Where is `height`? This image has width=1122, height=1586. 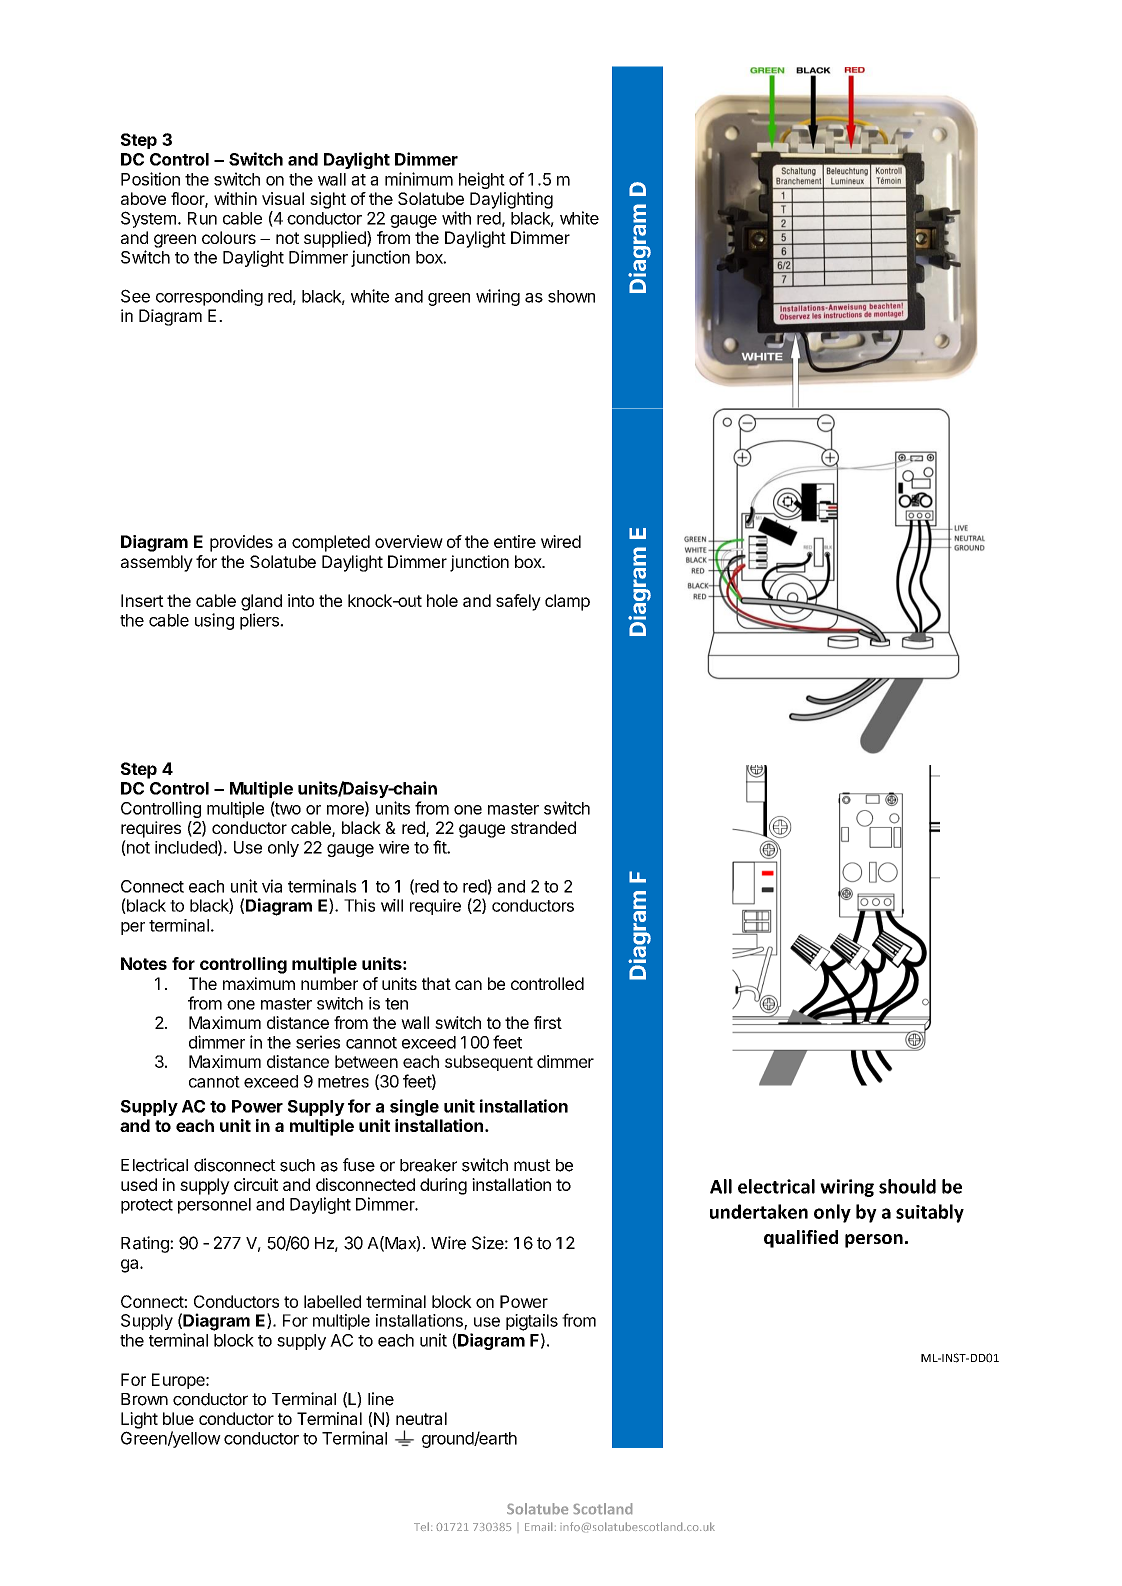
height is located at coordinates (482, 180).
